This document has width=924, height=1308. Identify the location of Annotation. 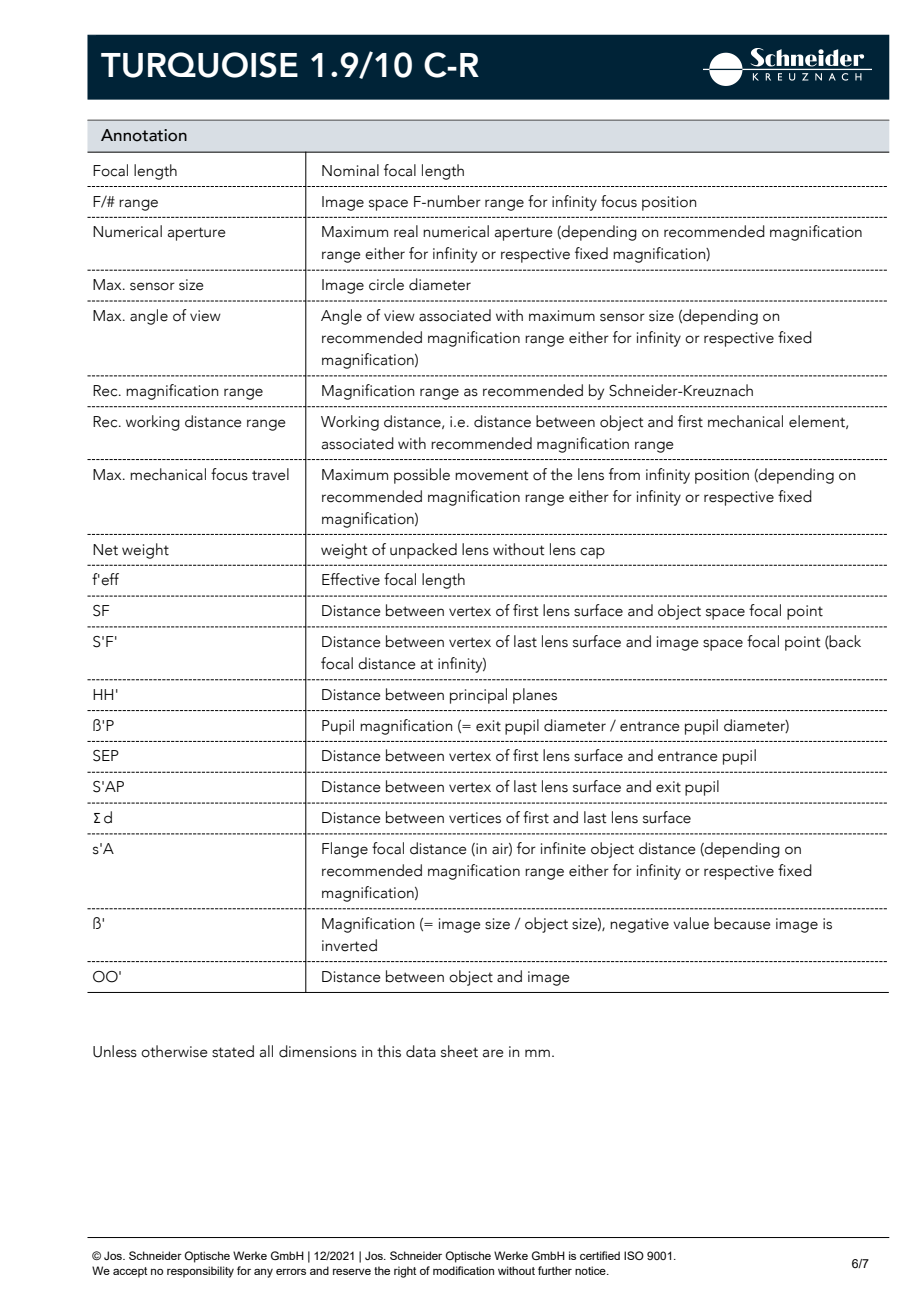
(144, 135).
